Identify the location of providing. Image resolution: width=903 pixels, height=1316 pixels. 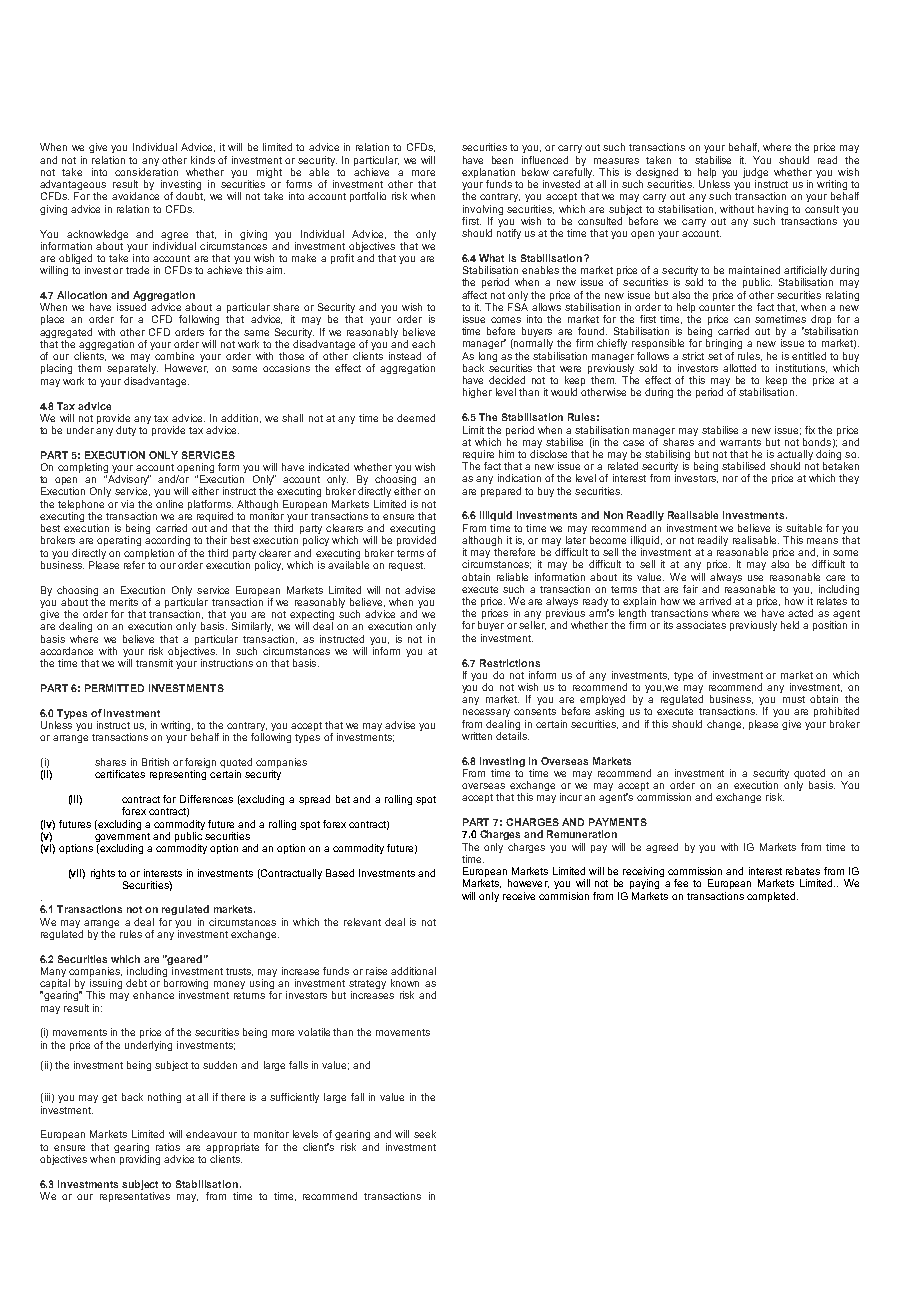
(140, 1160).
